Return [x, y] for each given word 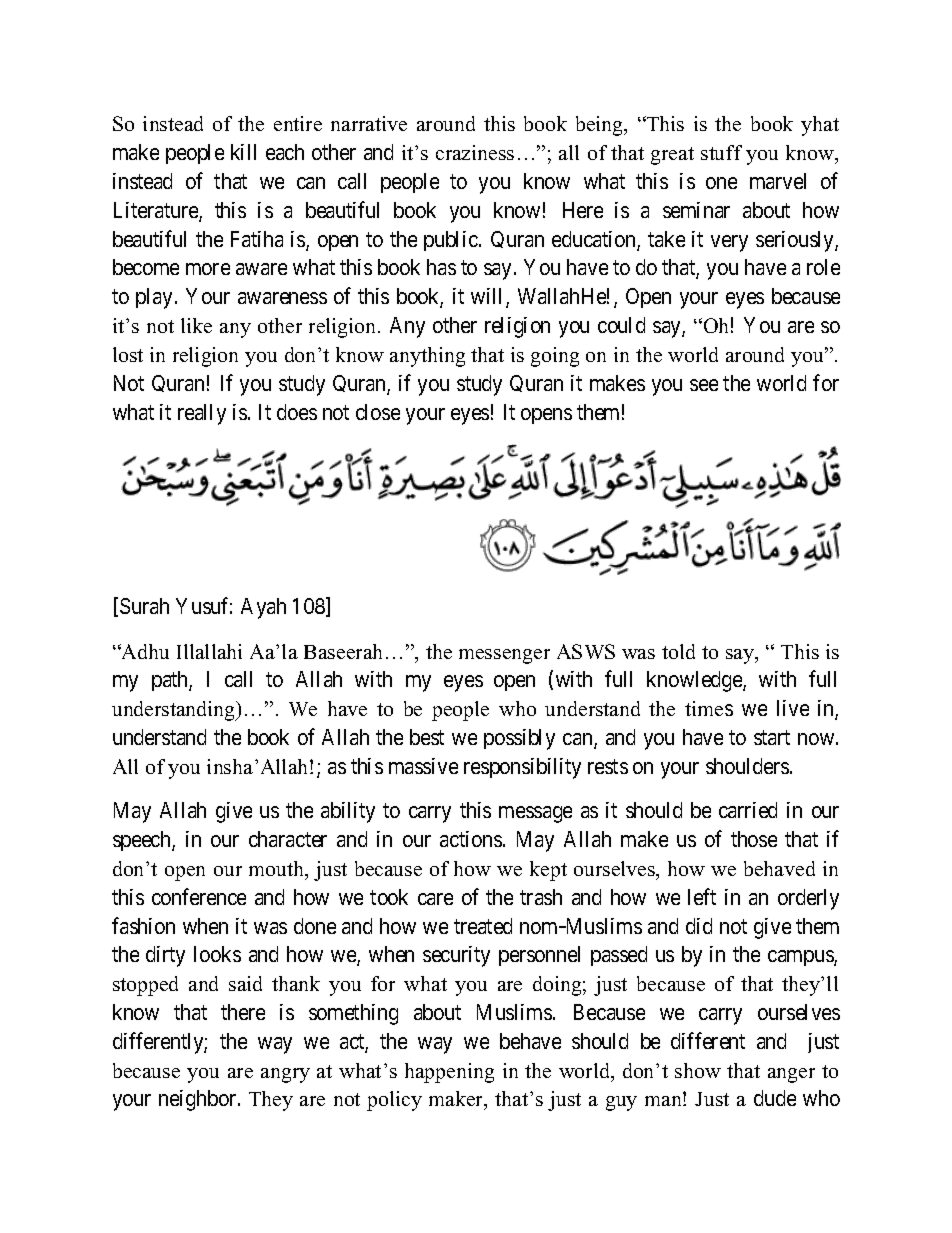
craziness [475, 152]
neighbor [199, 1100]
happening [449, 1073]
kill [243, 152]
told [678, 651]
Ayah [263, 608]
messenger [504, 656]
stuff [721, 152]
